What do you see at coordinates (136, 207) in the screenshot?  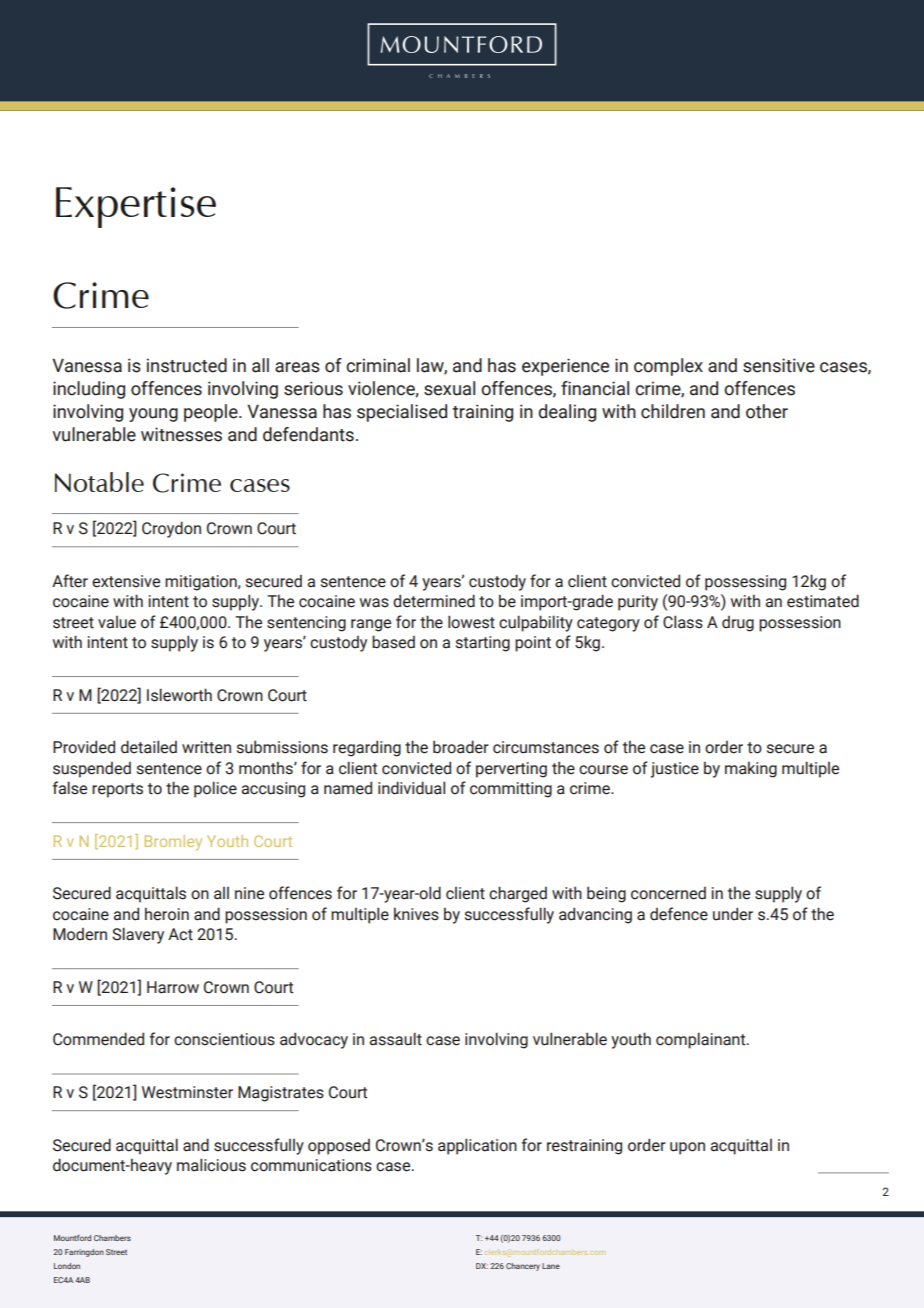 I see `Expertise` at bounding box center [136, 207].
